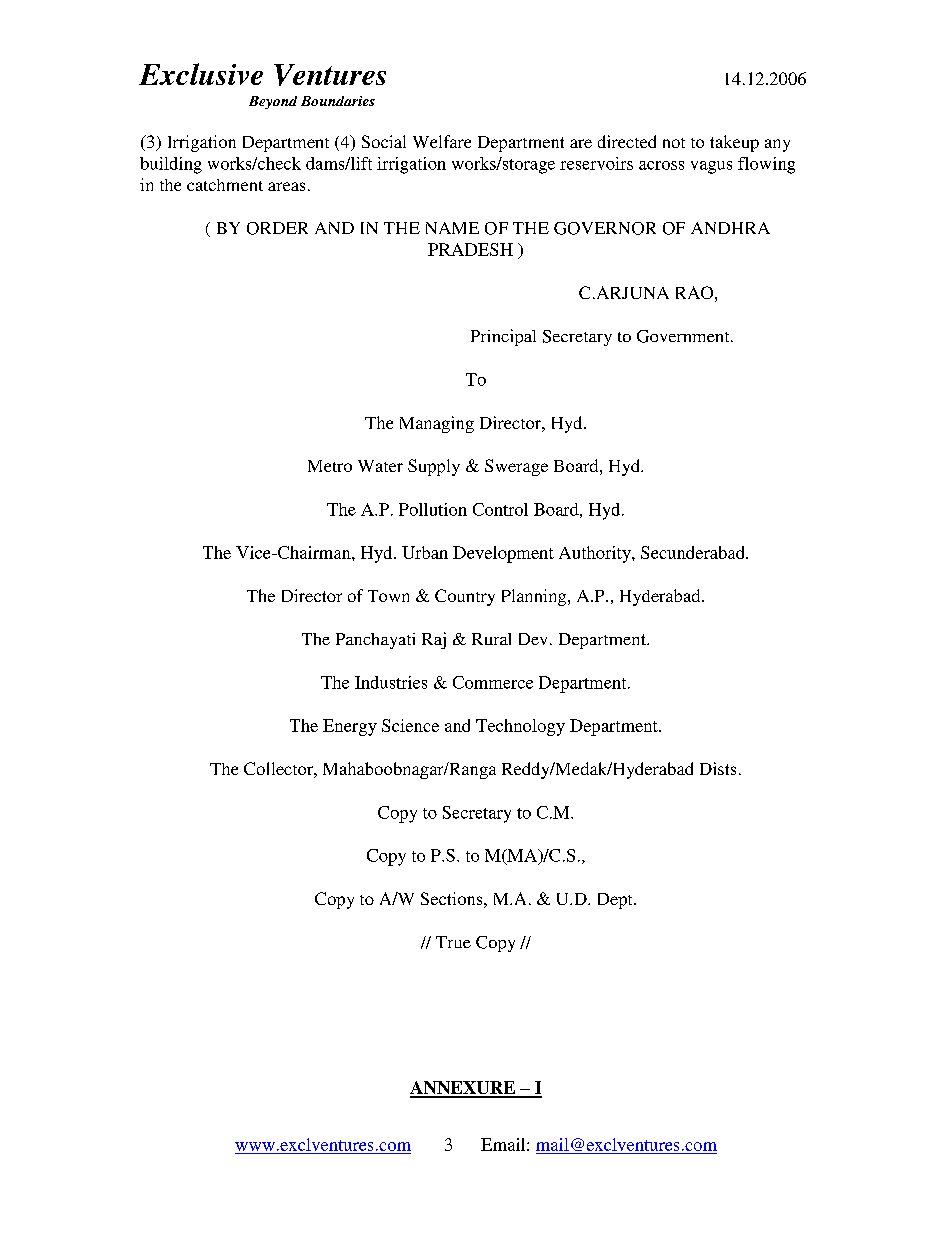 This screenshot has width=952, height=1233. Describe the element at coordinates (442, 141) in the screenshot. I see `Welfare` at that location.
